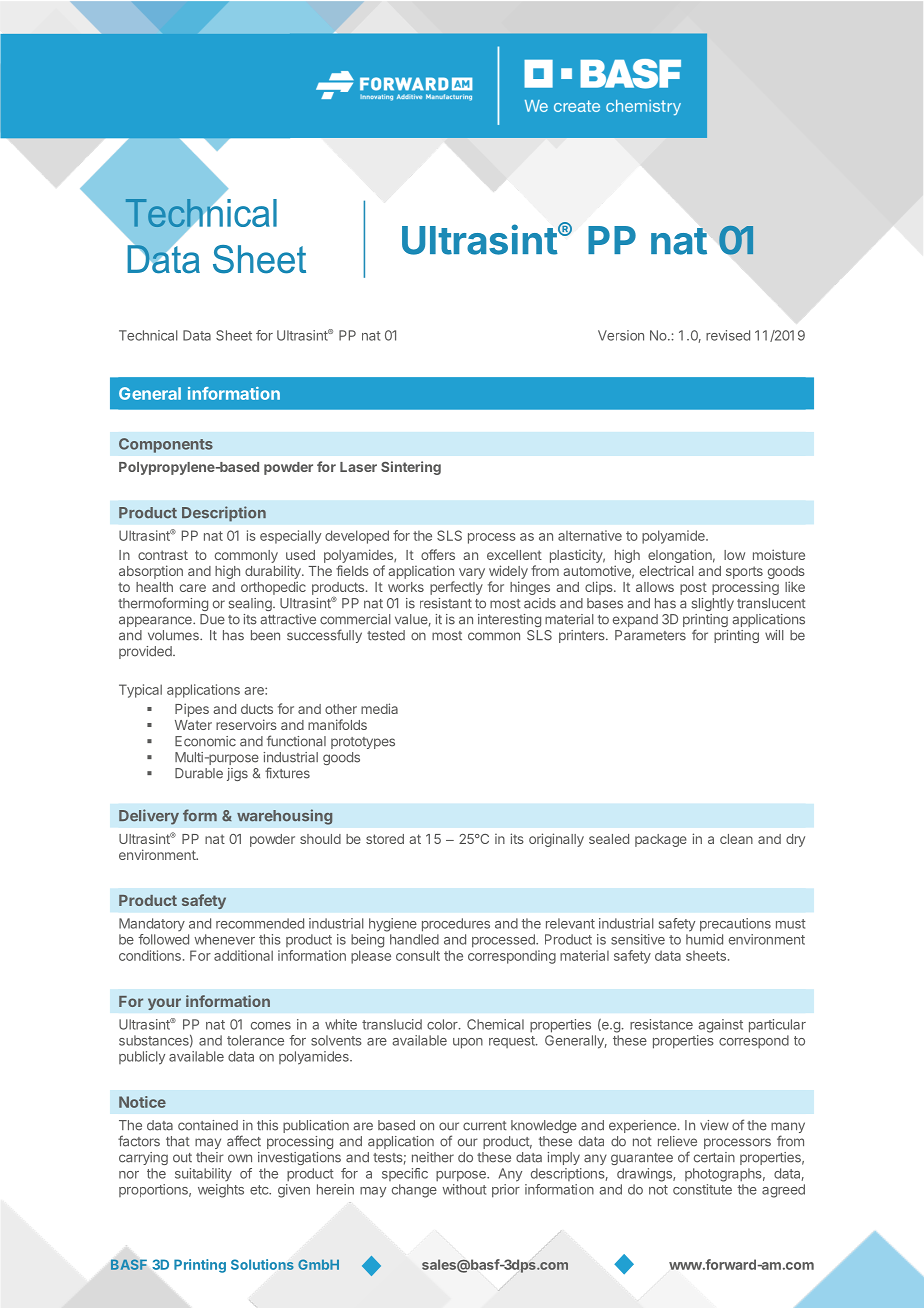 The width and height of the document is (924, 1308). Describe the element at coordinates (736, 839) in the document. I see `clean` at that location.
